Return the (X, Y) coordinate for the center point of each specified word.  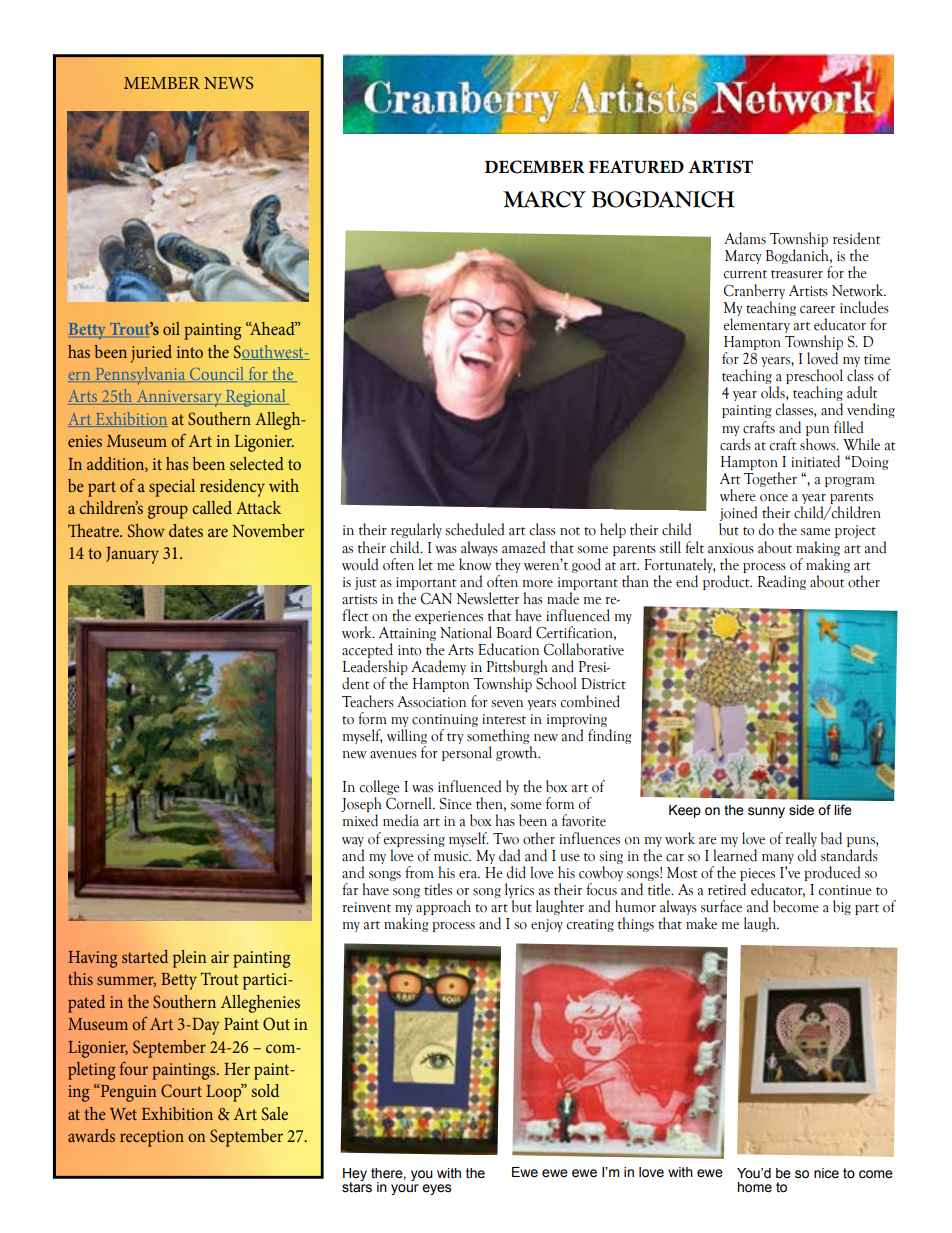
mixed (360, 820)
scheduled (474, 529)
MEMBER (162, 83)
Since (455, 803)
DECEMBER (535, 167)
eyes (436, 1189)
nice (826, 1173)
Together (770, 479)
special (172, 488)
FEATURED (636, 167)
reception (152, 1138)
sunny (766, 812)
